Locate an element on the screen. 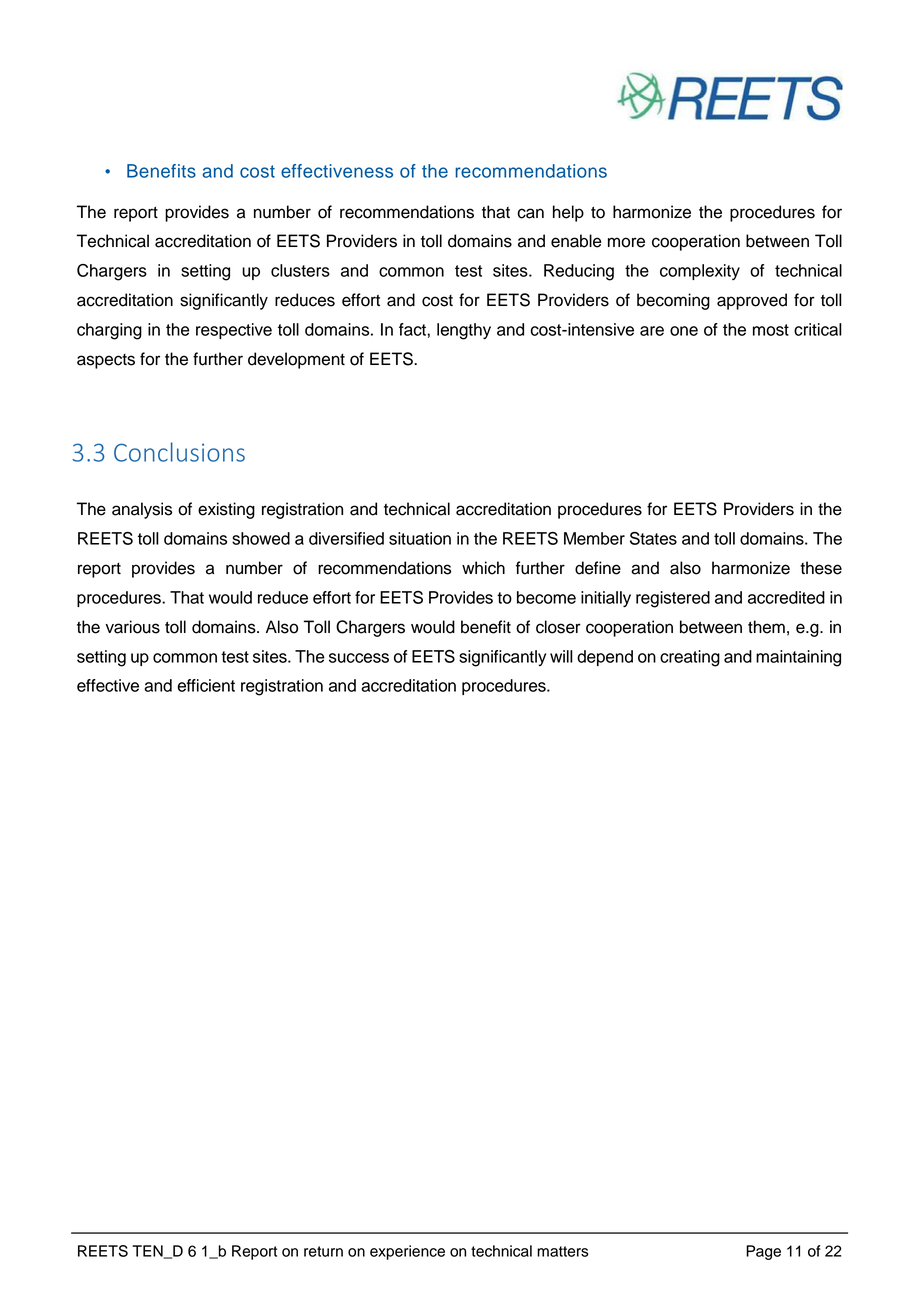 The width and height of the screenshot is (924, 1308). enable is located at coordinates (576, 241).
